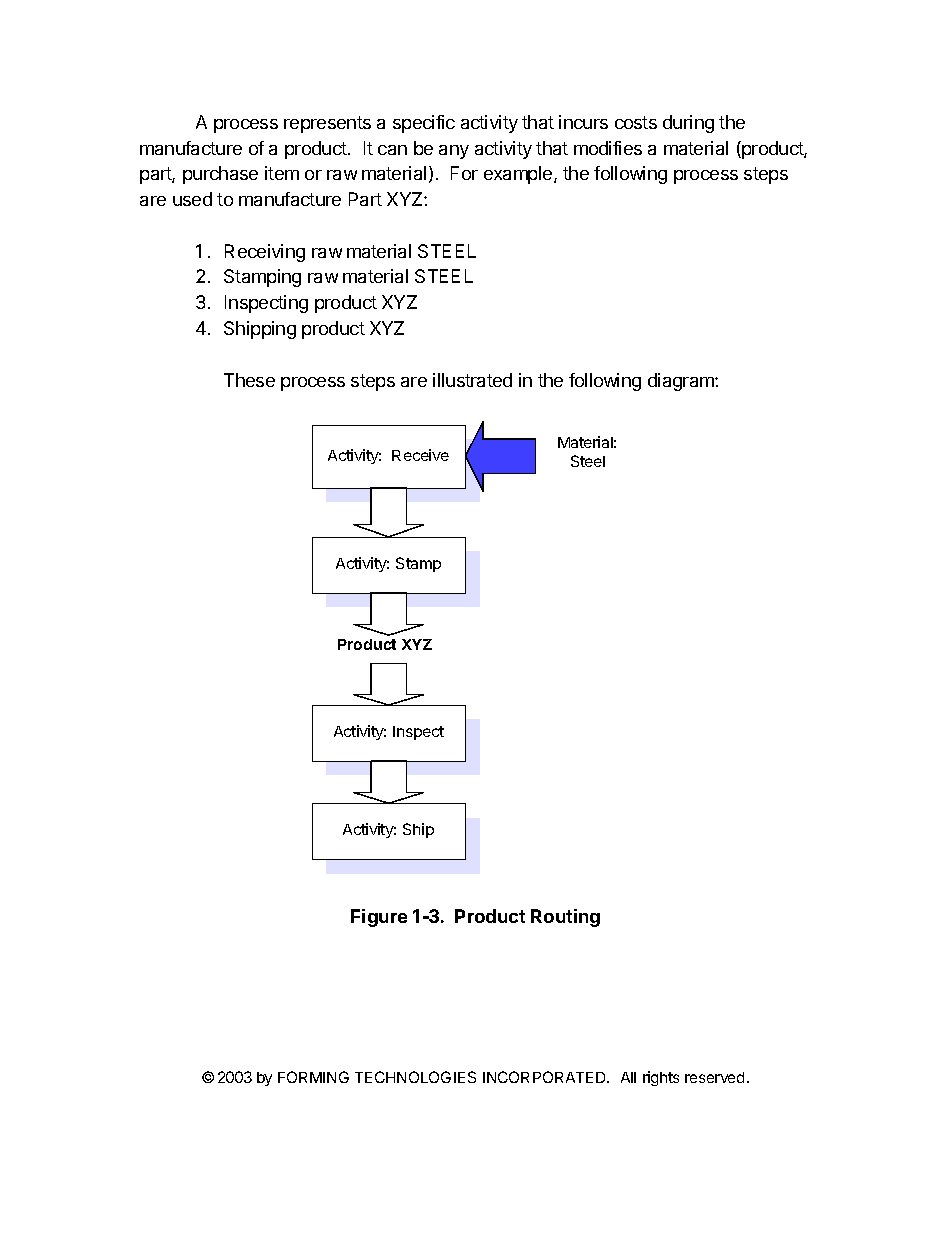 This page has height=1233, width=952. I want to click on Figure, so click(379, 918).
